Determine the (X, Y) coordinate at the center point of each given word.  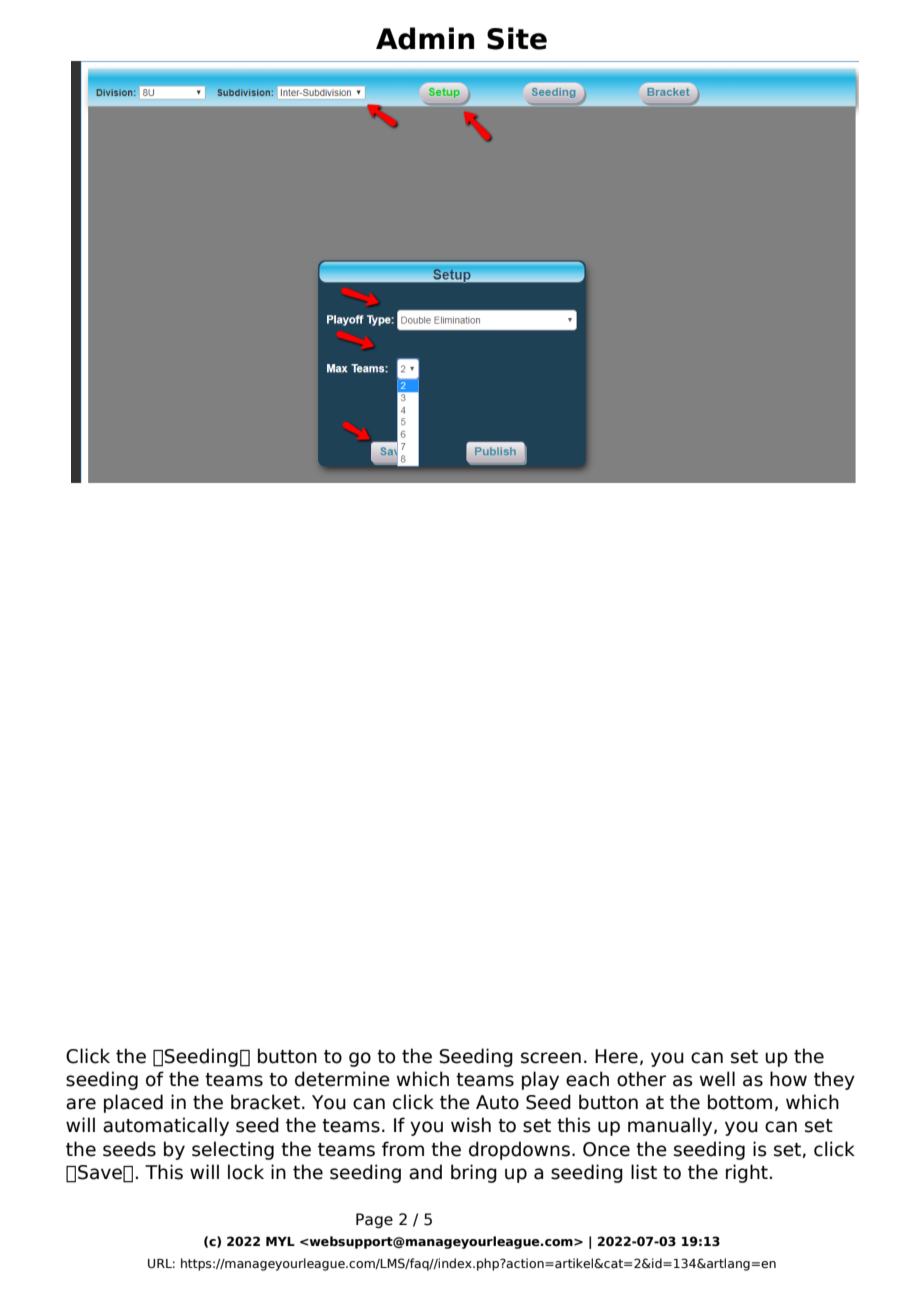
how (788, 1079)
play (540, 1080)
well (717, 1079)
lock (246, 1172)
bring (474, 1173)
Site (517, 38)
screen (551, 1058)
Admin (425, 38)
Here (616, 1056)
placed (133, 1103)
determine (342, 1079)
